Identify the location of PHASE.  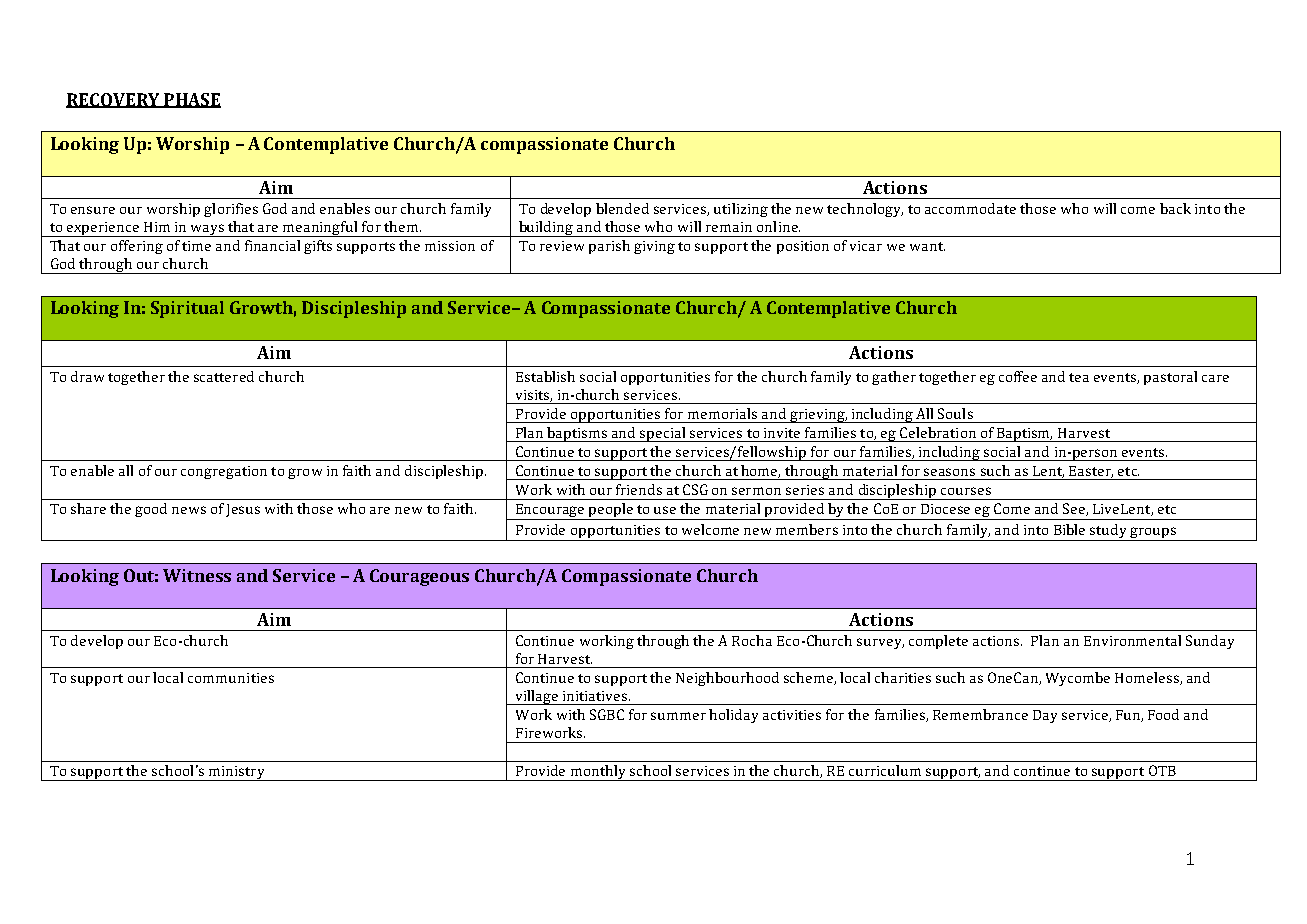
(191, 100).
